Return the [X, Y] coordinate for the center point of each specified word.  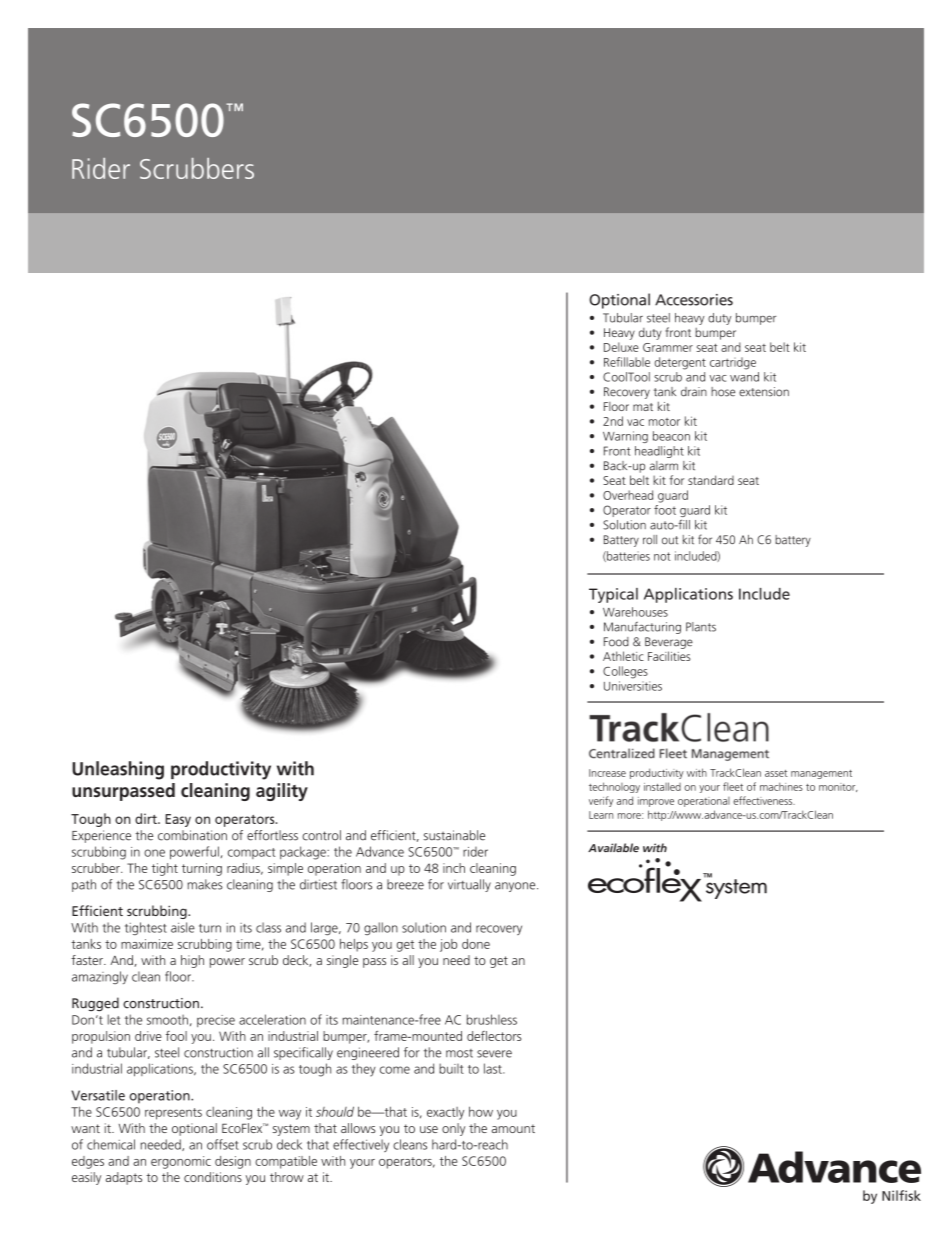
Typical [613, 595]
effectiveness [764, 800]
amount [513, 1128]
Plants [701, 627]
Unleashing [118, 770]
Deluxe [621, 347]
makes [205, 884]
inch [454, 868]
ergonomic [181, 1162]
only [453, 1129]
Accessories [694, 300]
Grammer [668, 347]
